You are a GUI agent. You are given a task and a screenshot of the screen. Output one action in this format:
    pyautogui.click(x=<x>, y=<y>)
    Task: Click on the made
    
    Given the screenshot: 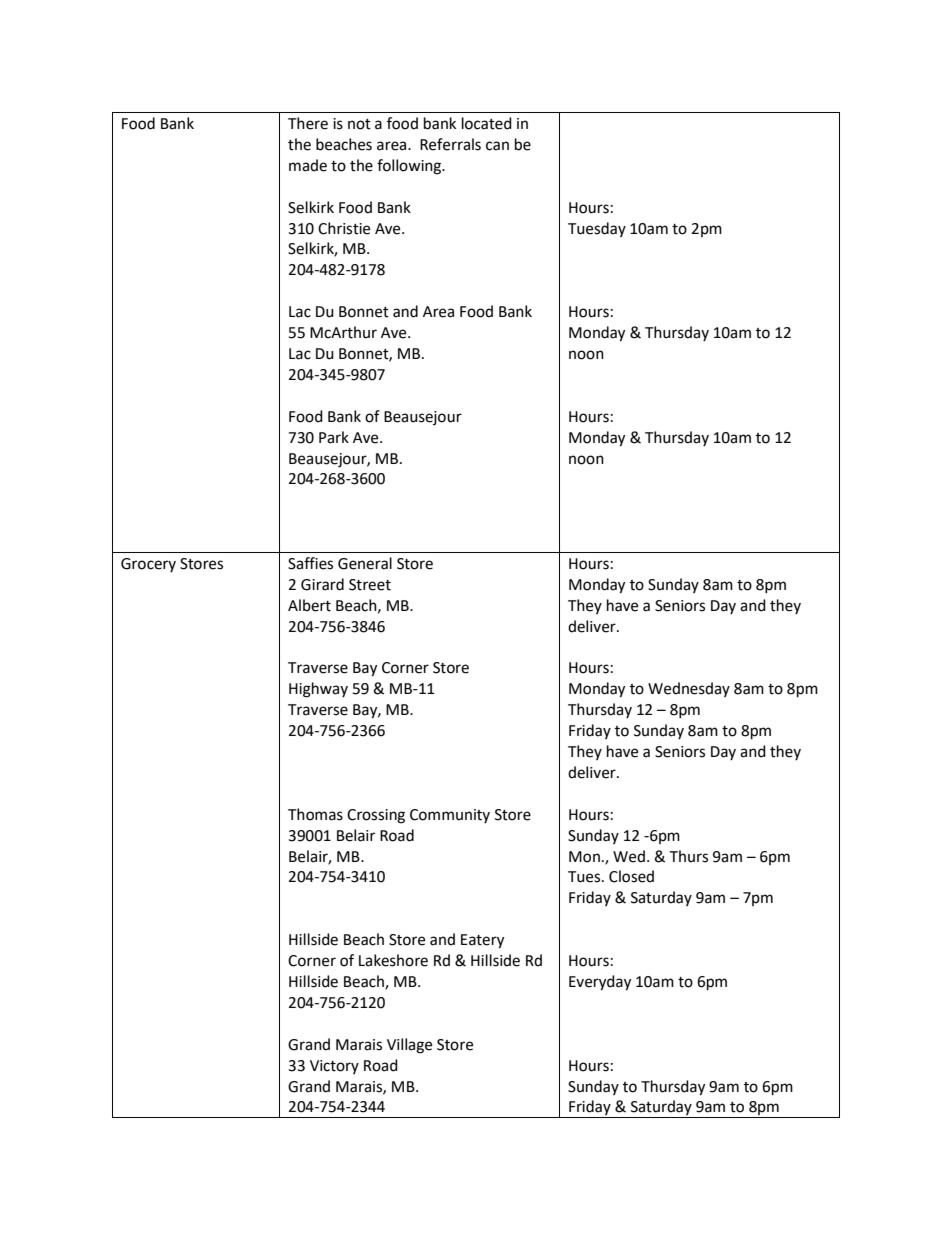 What is the action you would take?
    pyautogui.click(x=308, y=165)
